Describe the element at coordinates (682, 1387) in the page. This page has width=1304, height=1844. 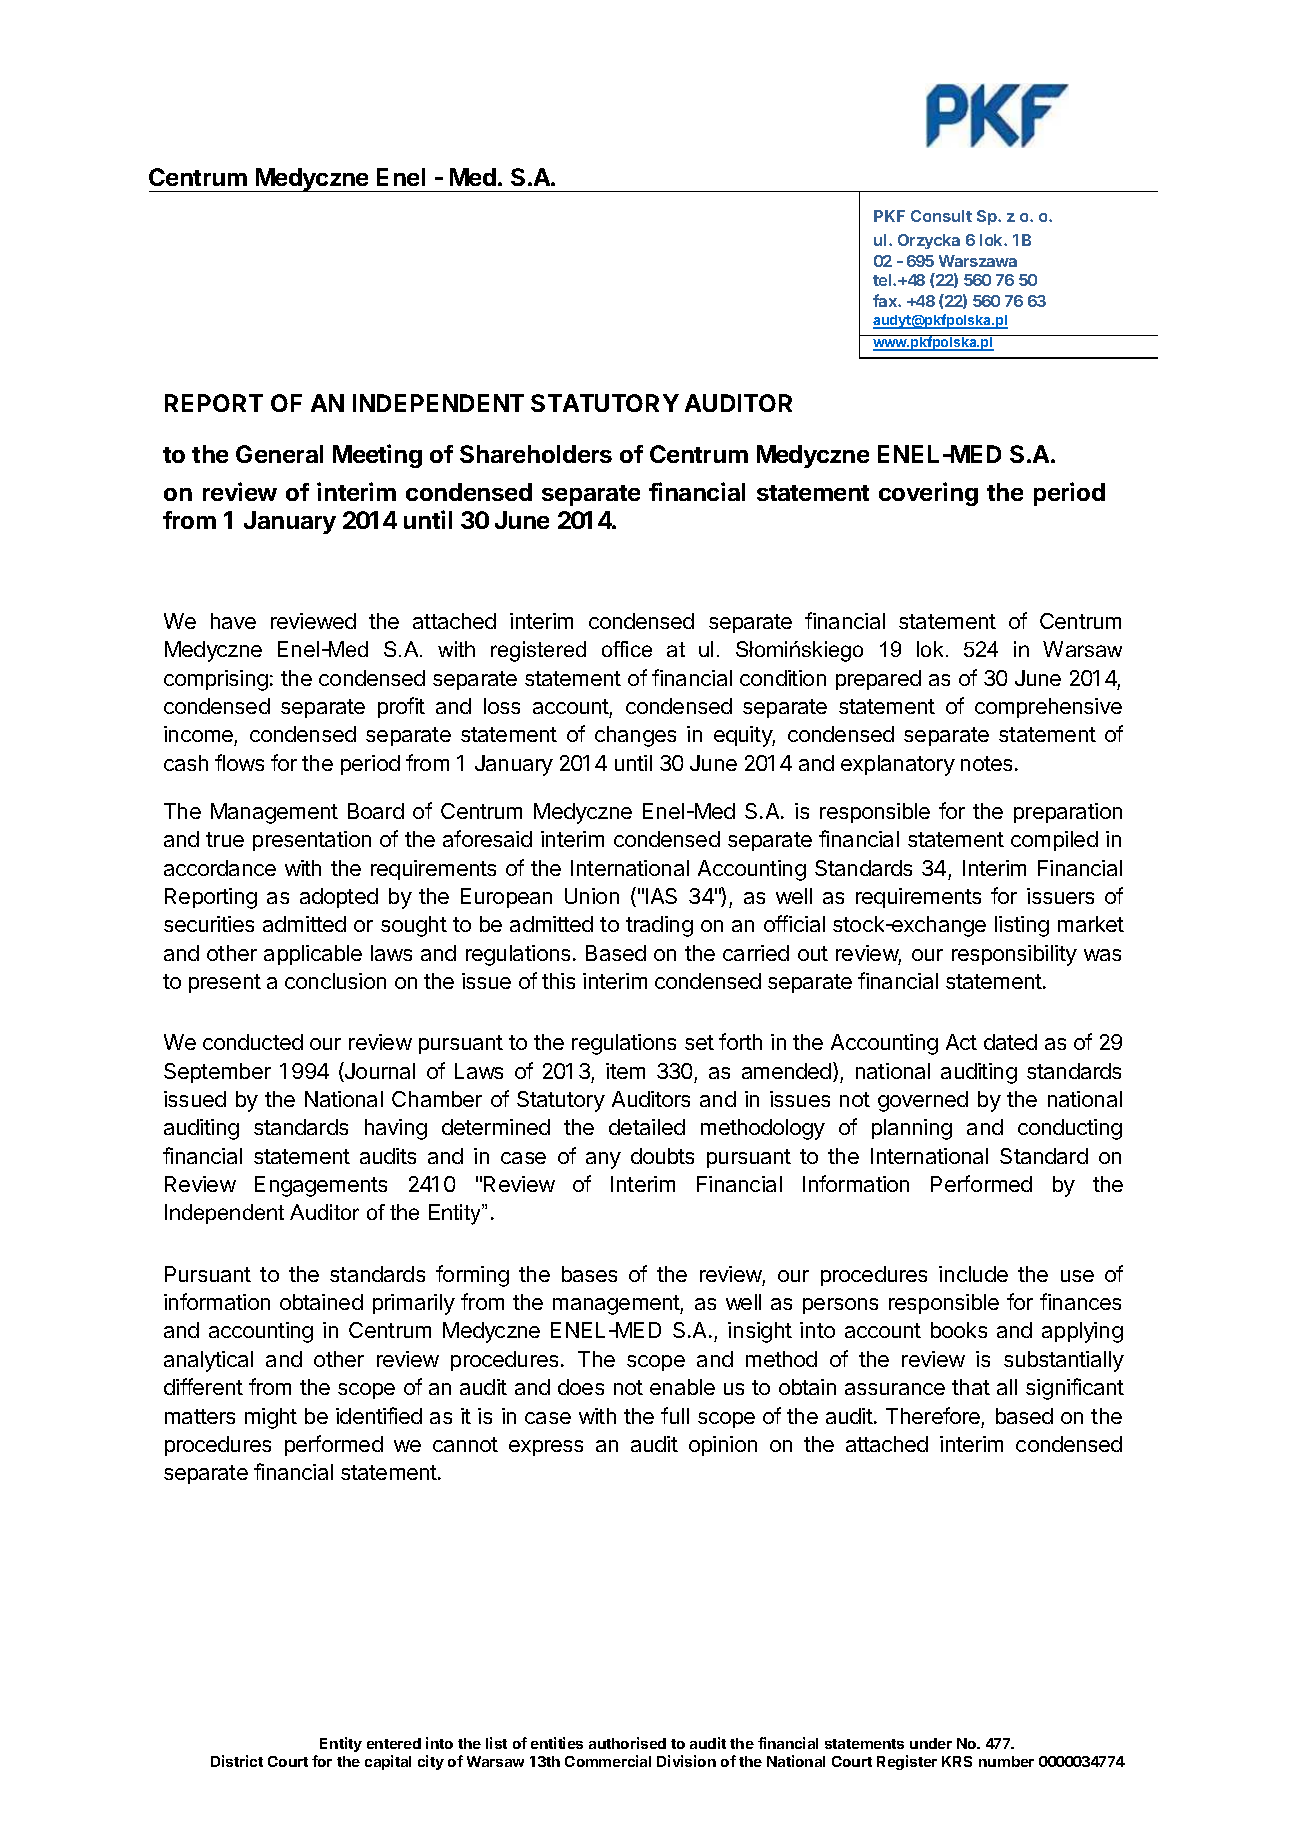
I see `enable` at that location.
